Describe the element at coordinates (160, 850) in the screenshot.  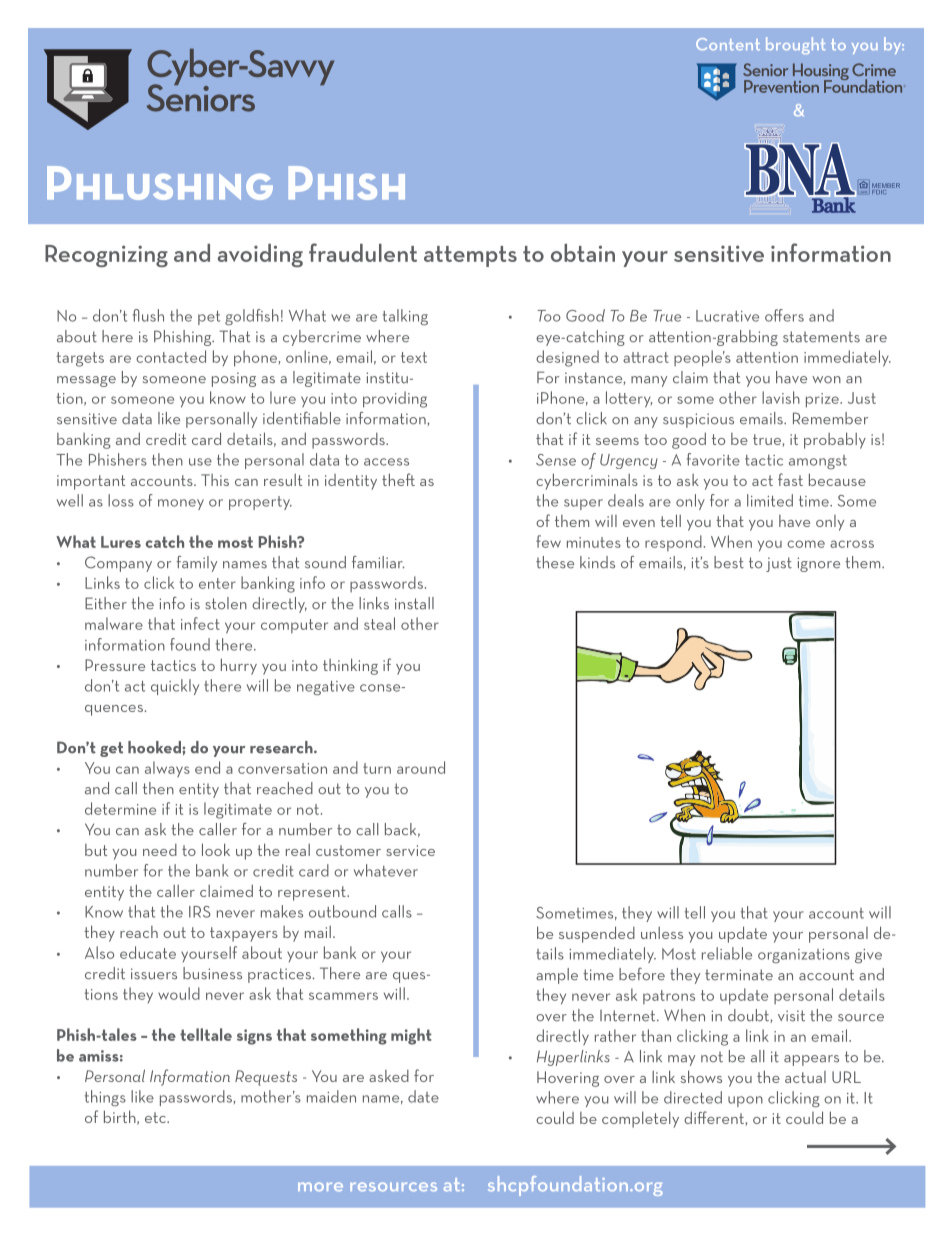
I see `need` at that location.
